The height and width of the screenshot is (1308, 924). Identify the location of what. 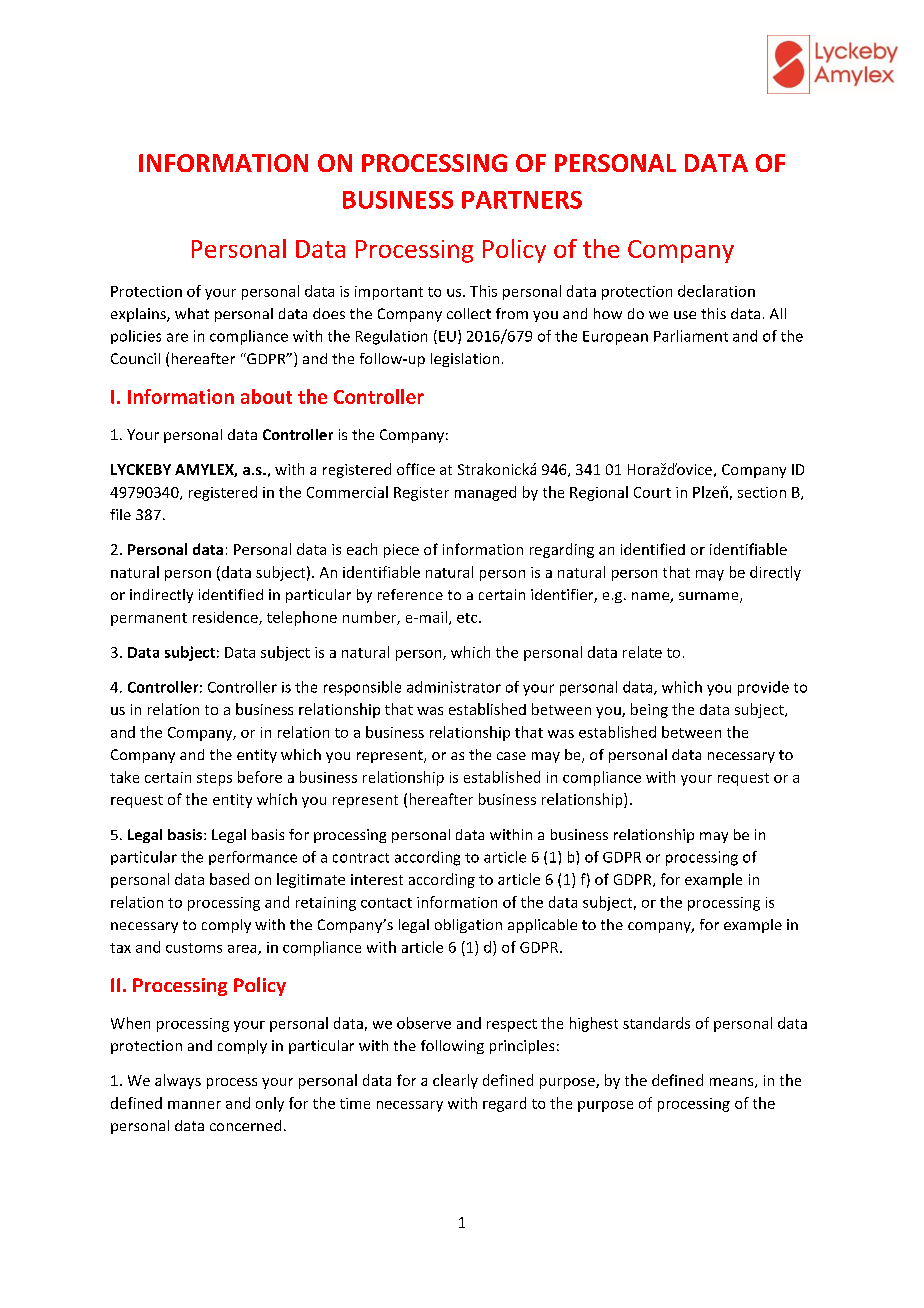
(192, 313).
